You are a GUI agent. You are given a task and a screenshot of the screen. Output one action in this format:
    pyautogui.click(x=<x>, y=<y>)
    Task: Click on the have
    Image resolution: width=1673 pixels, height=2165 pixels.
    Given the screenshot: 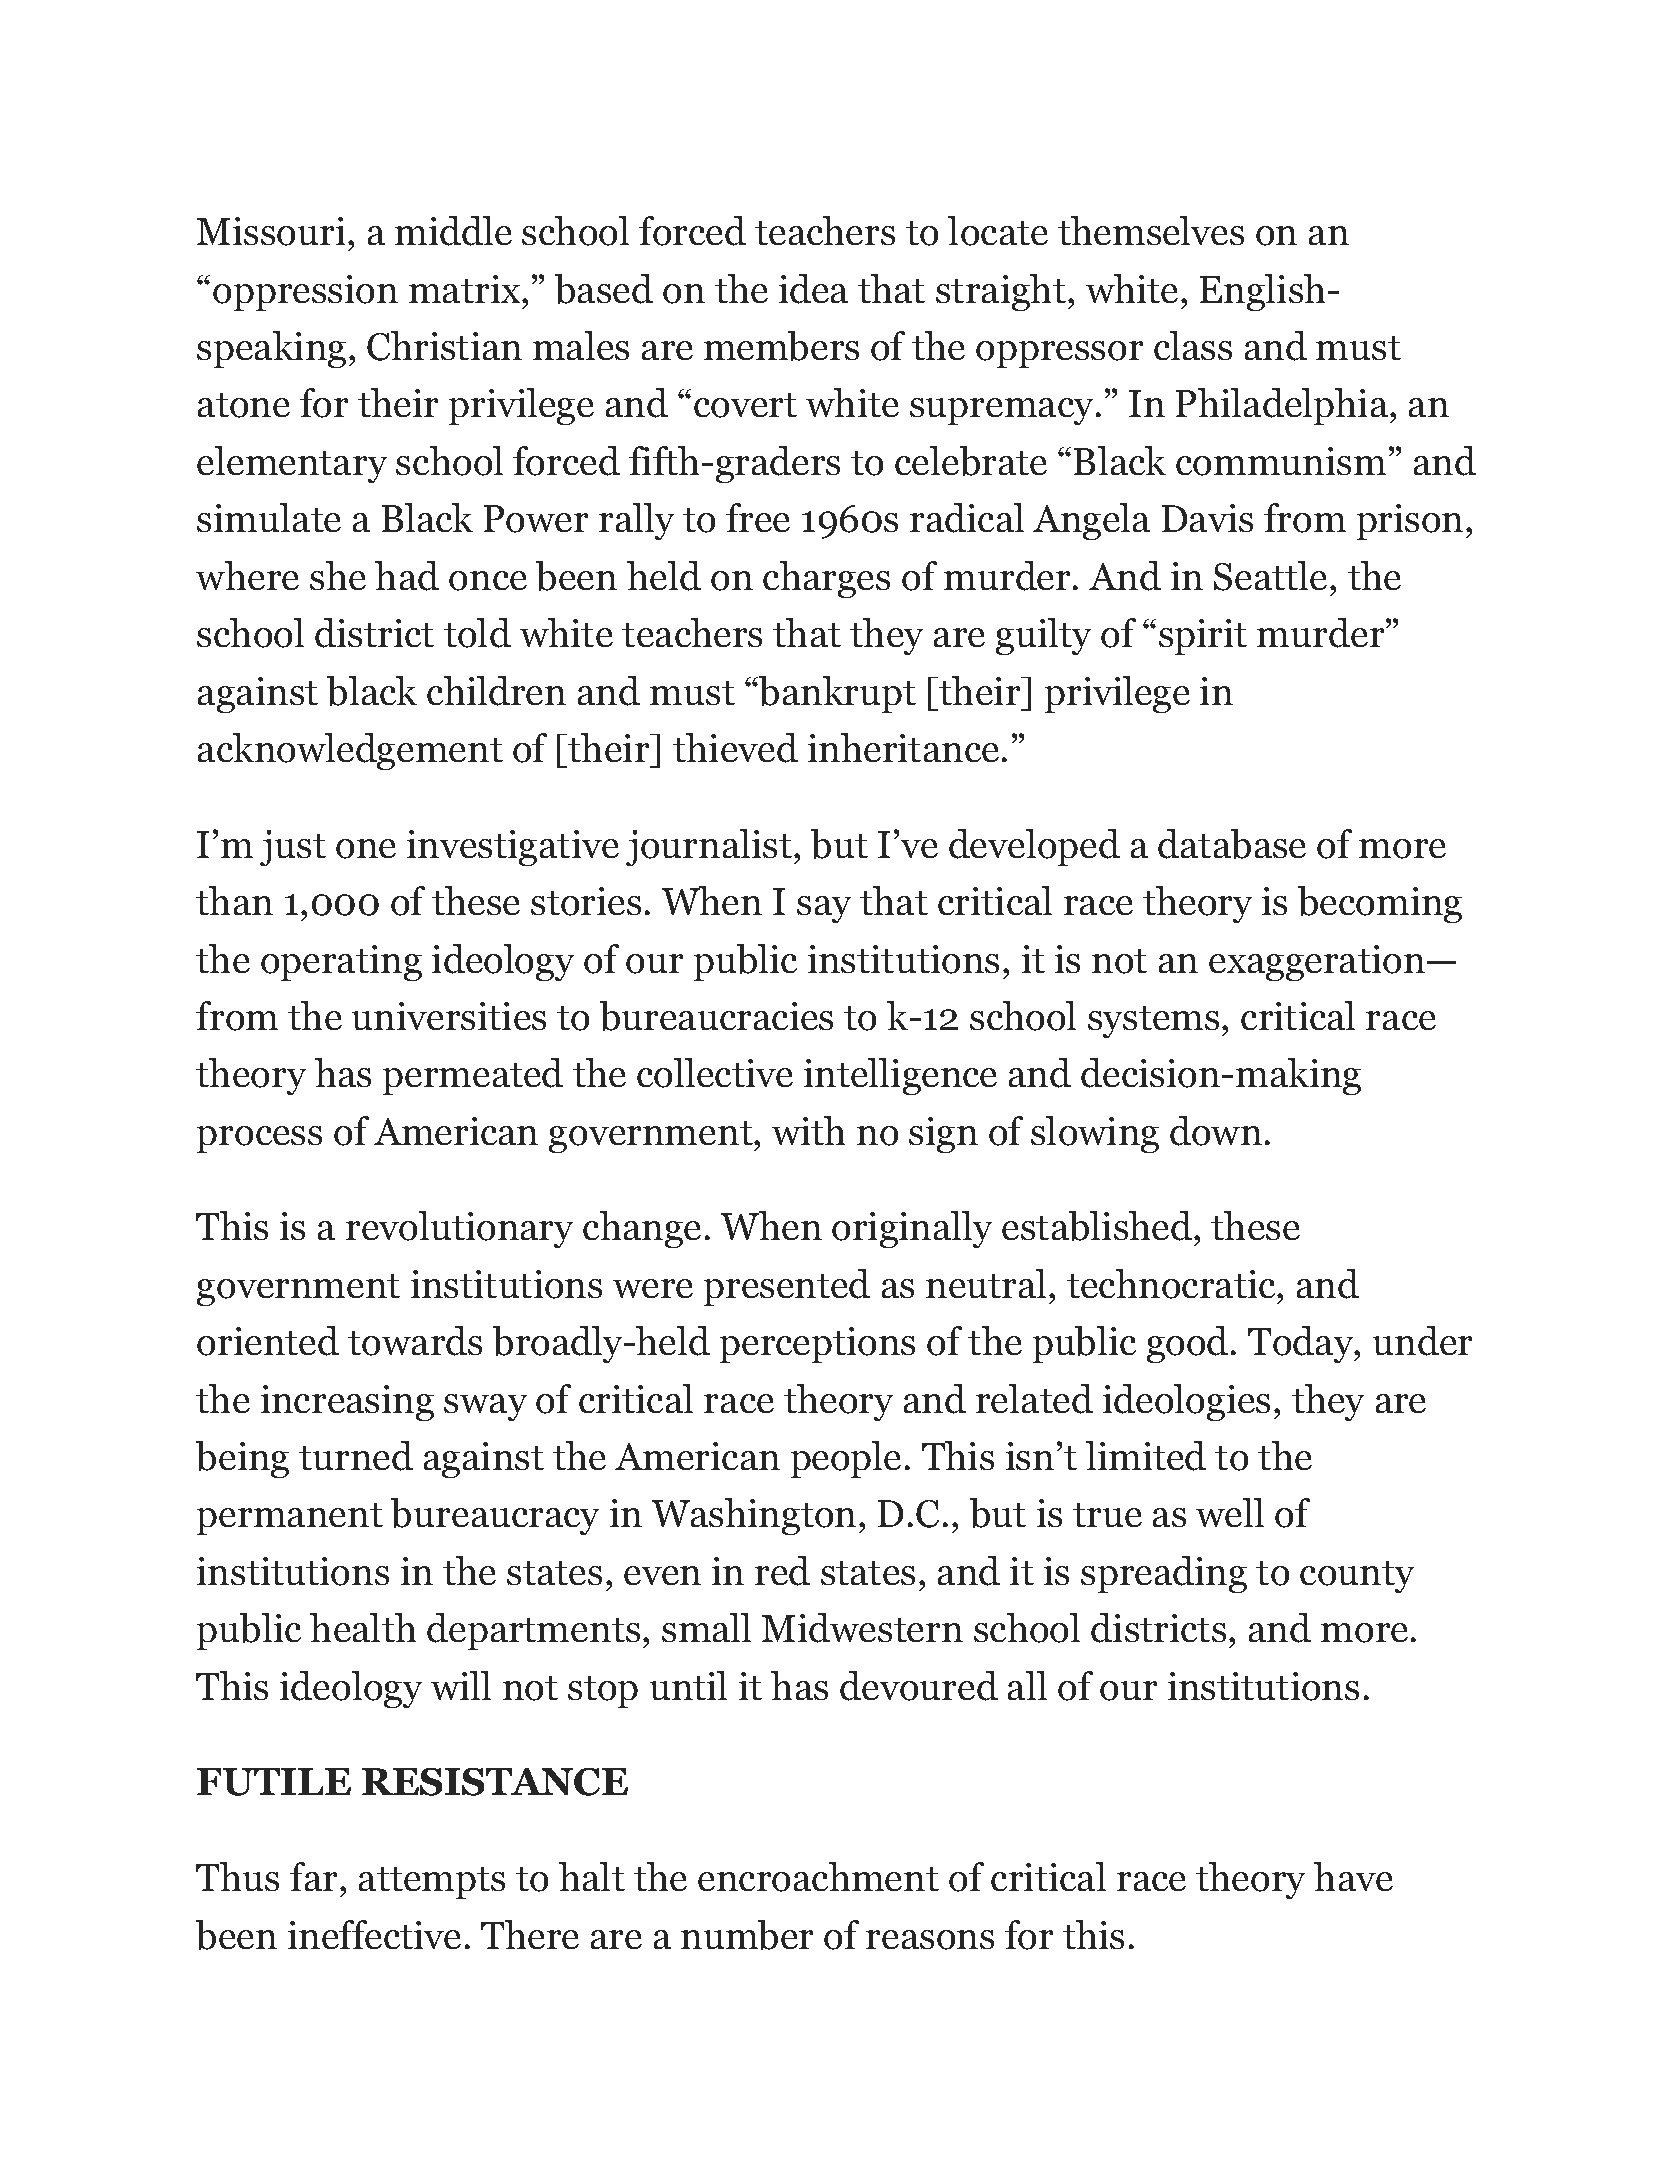 What is the action you would take?
    pyautogui.click(x=1353, y=1876)
